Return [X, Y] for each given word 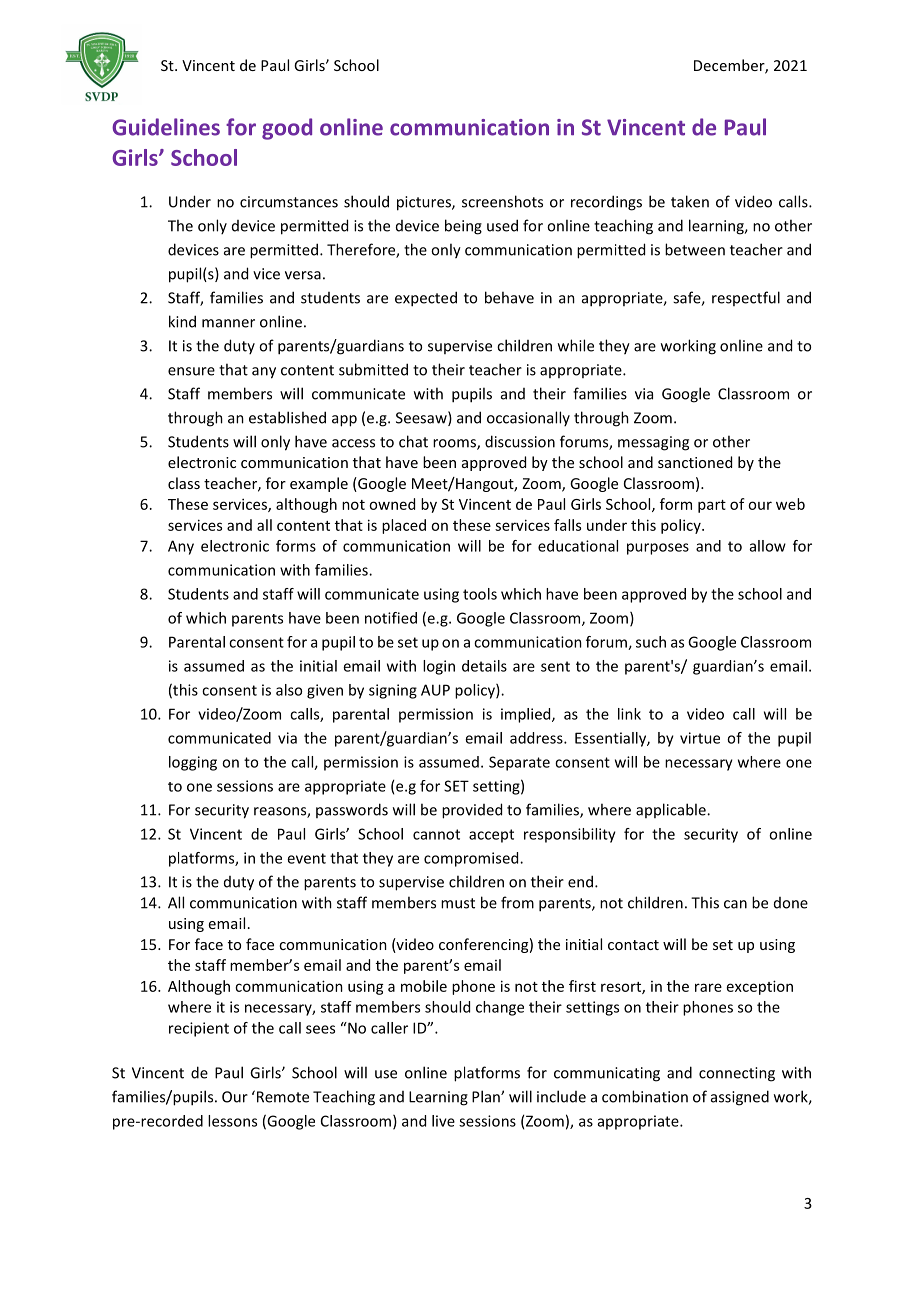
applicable [672, 810]
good [287, 129]
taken [690, 201]
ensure [191, 371]
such [651, 642]
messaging [653, 443]
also [289, 690]
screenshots [502, 201]
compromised [472, 859]
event [306, 858]
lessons [232, 1121]
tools [480, 594]
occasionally [528, 418]
